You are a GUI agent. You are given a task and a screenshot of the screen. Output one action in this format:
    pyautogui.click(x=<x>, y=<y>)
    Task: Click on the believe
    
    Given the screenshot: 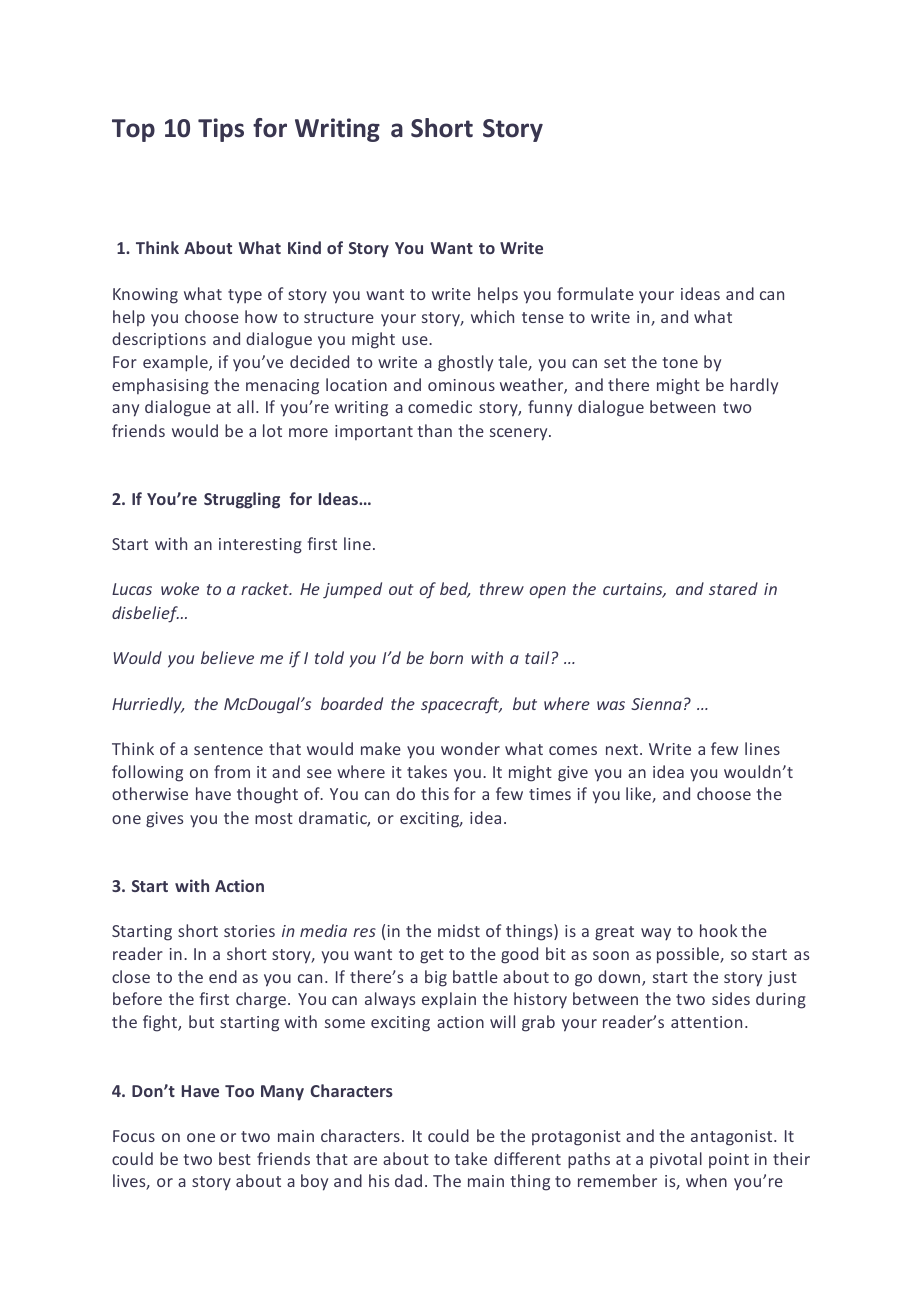 What is the action you would take?
    pyautogui.click(x=227, y=657)
